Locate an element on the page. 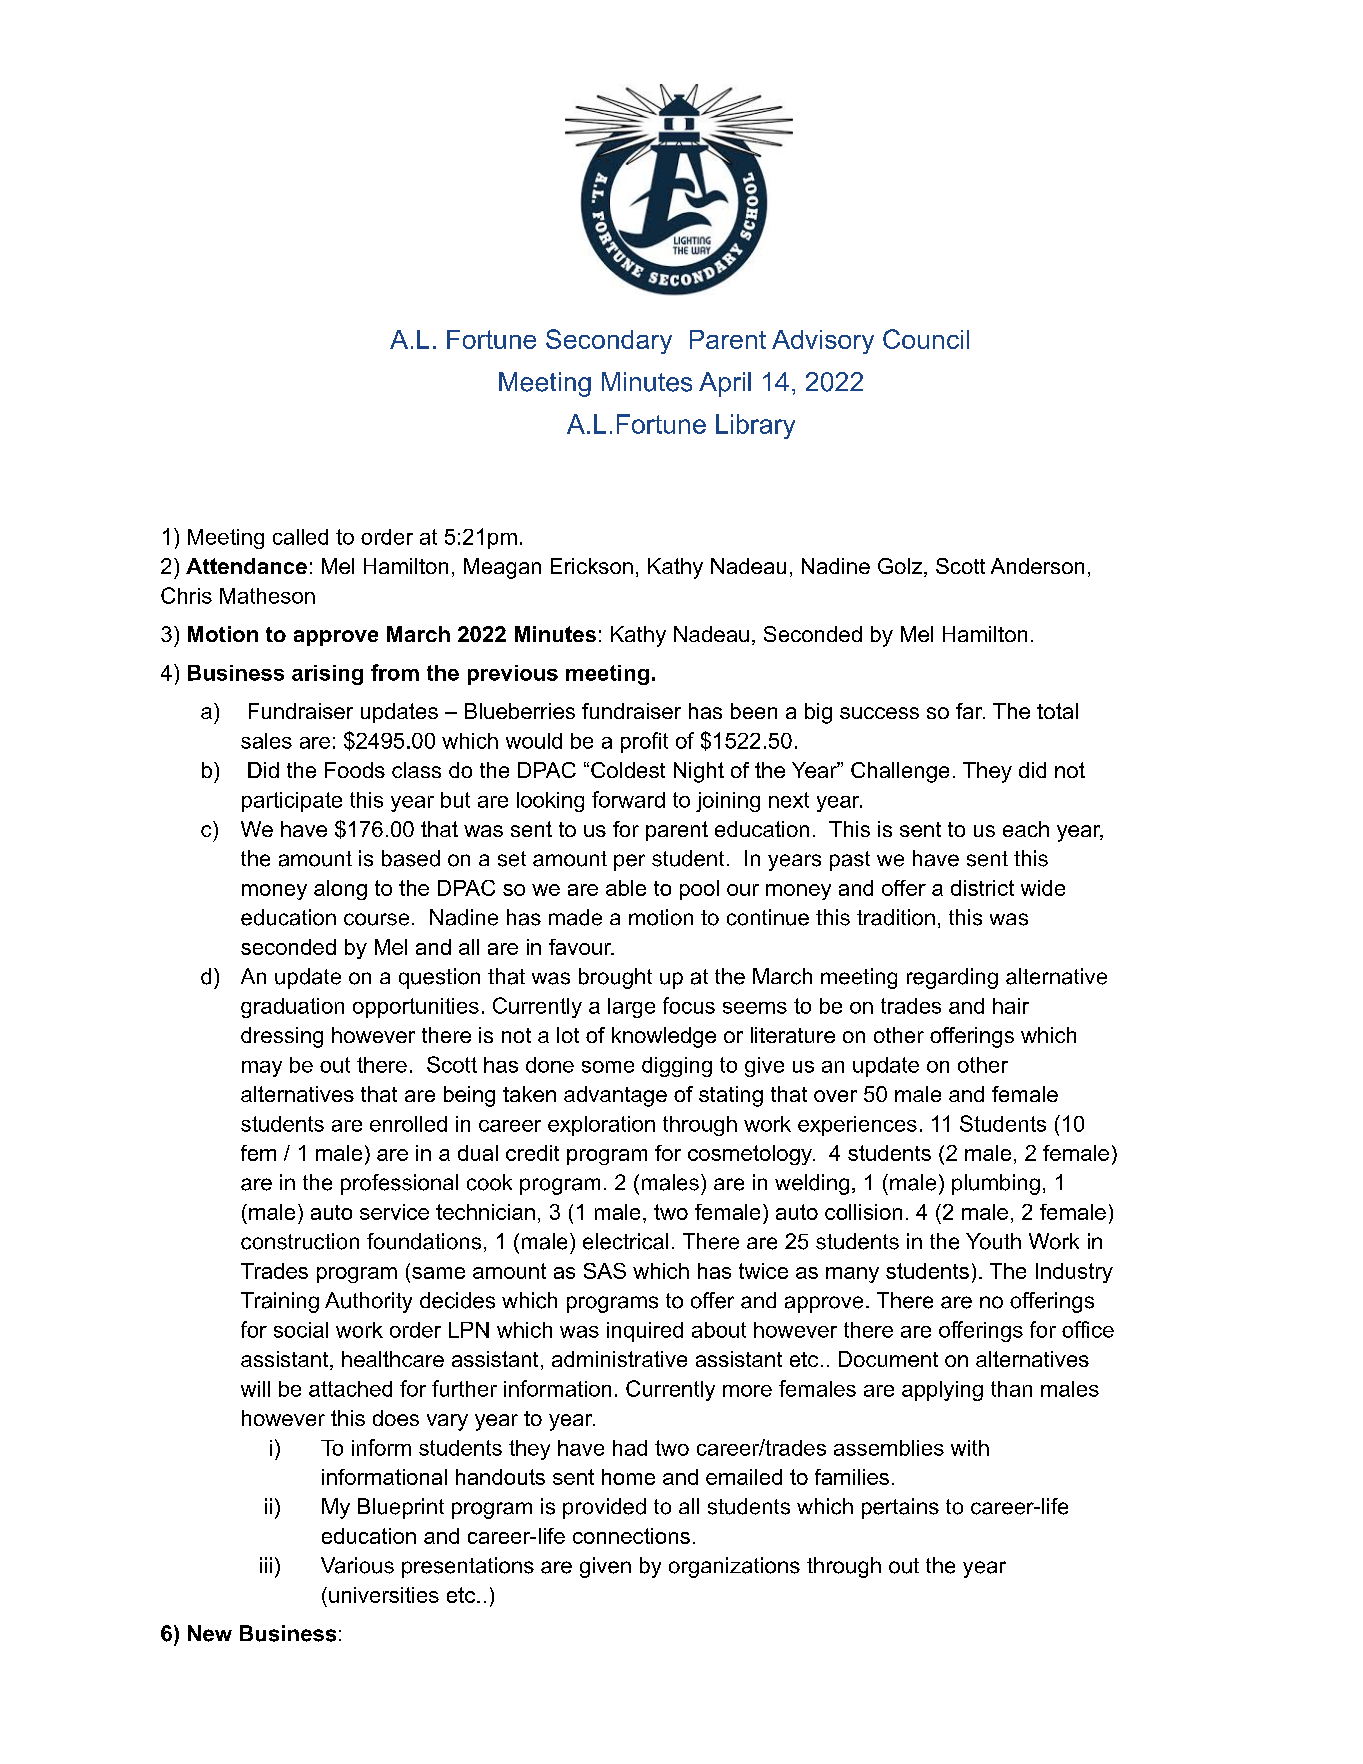  Council is located at coordinates (926, 339).
